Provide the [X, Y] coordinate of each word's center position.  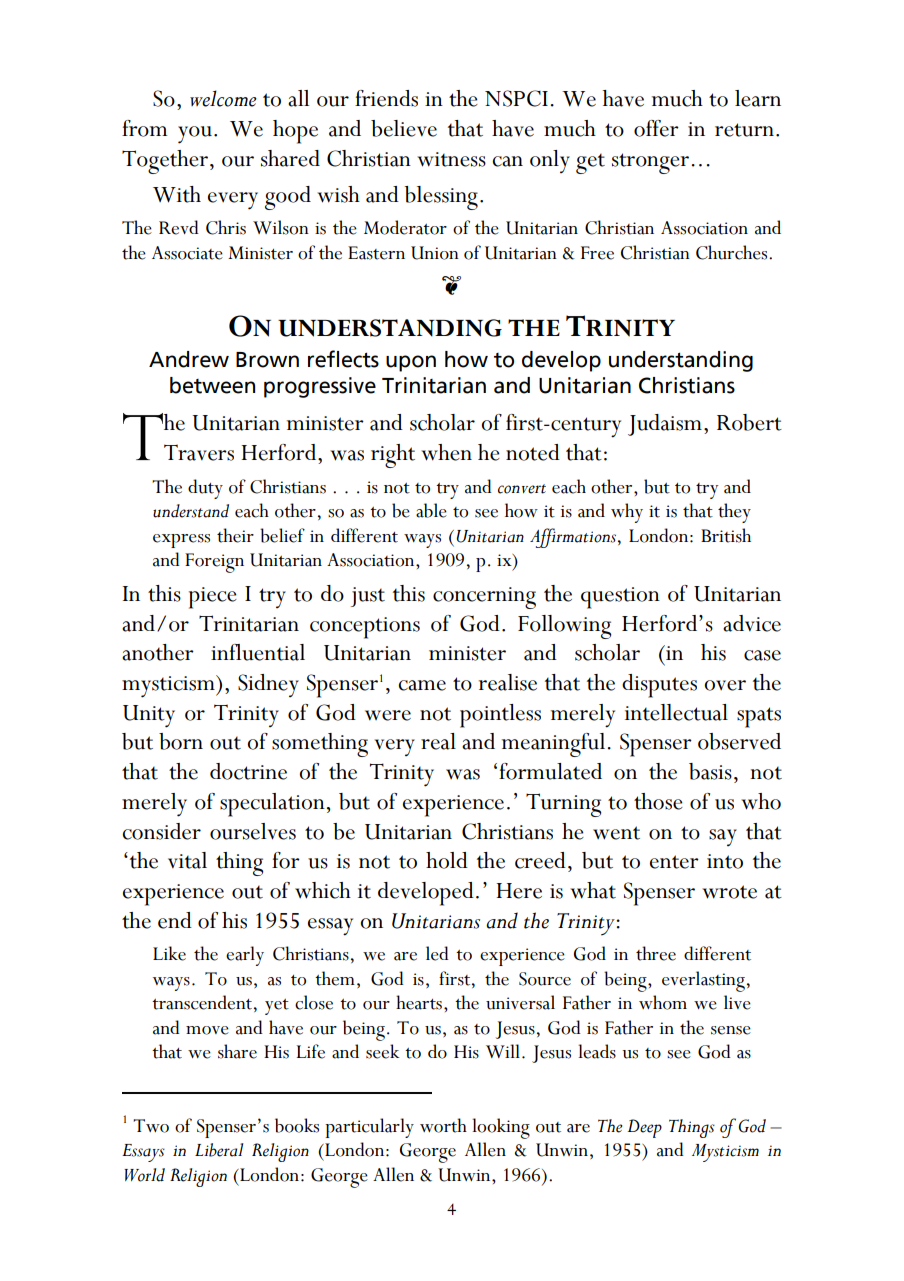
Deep [645, 1128]
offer [656, 128]
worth [443, 1125]
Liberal [219, 1150]
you [195, 135]
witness [451, 159]
